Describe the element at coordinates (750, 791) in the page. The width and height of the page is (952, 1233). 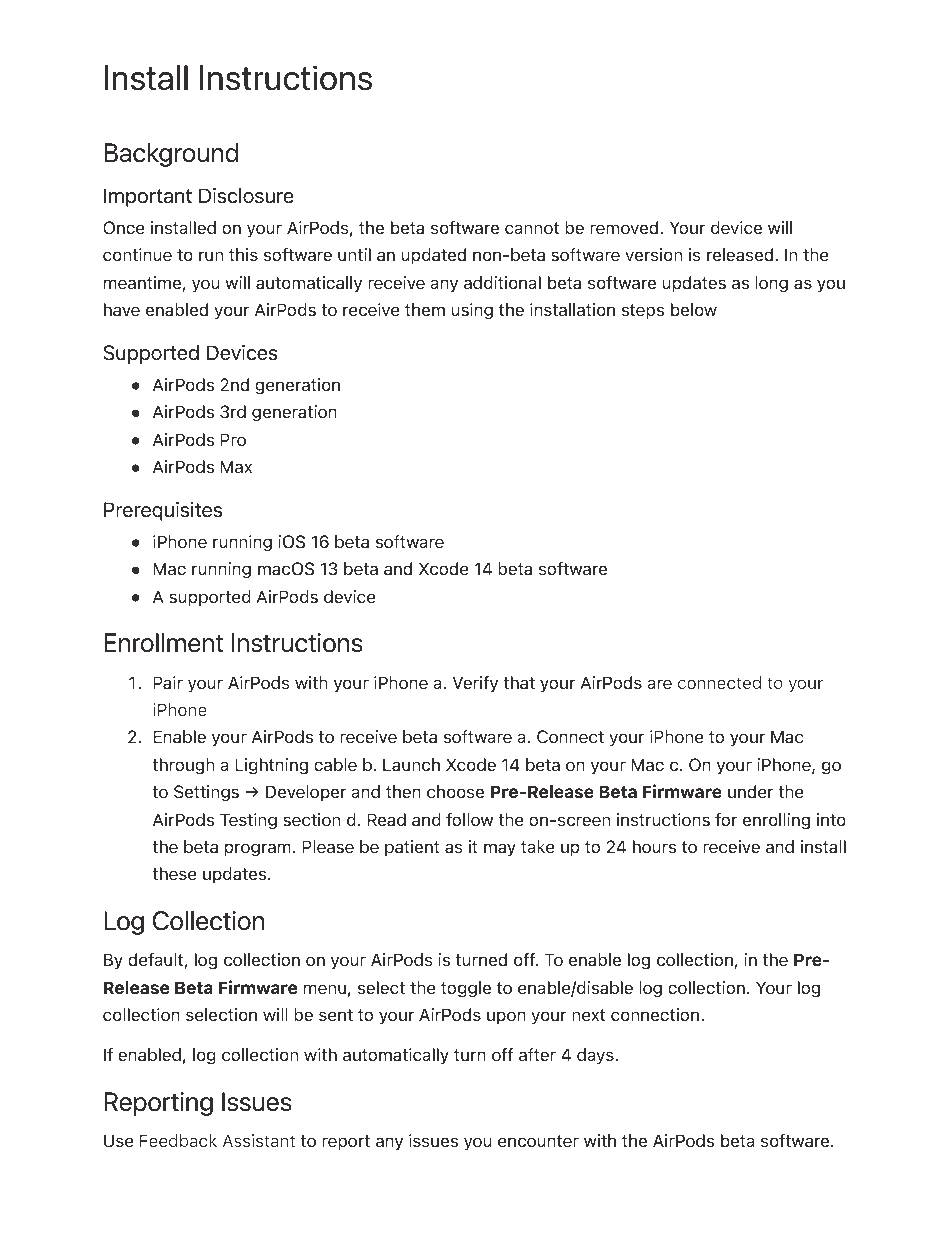
I see `under` at that location.
